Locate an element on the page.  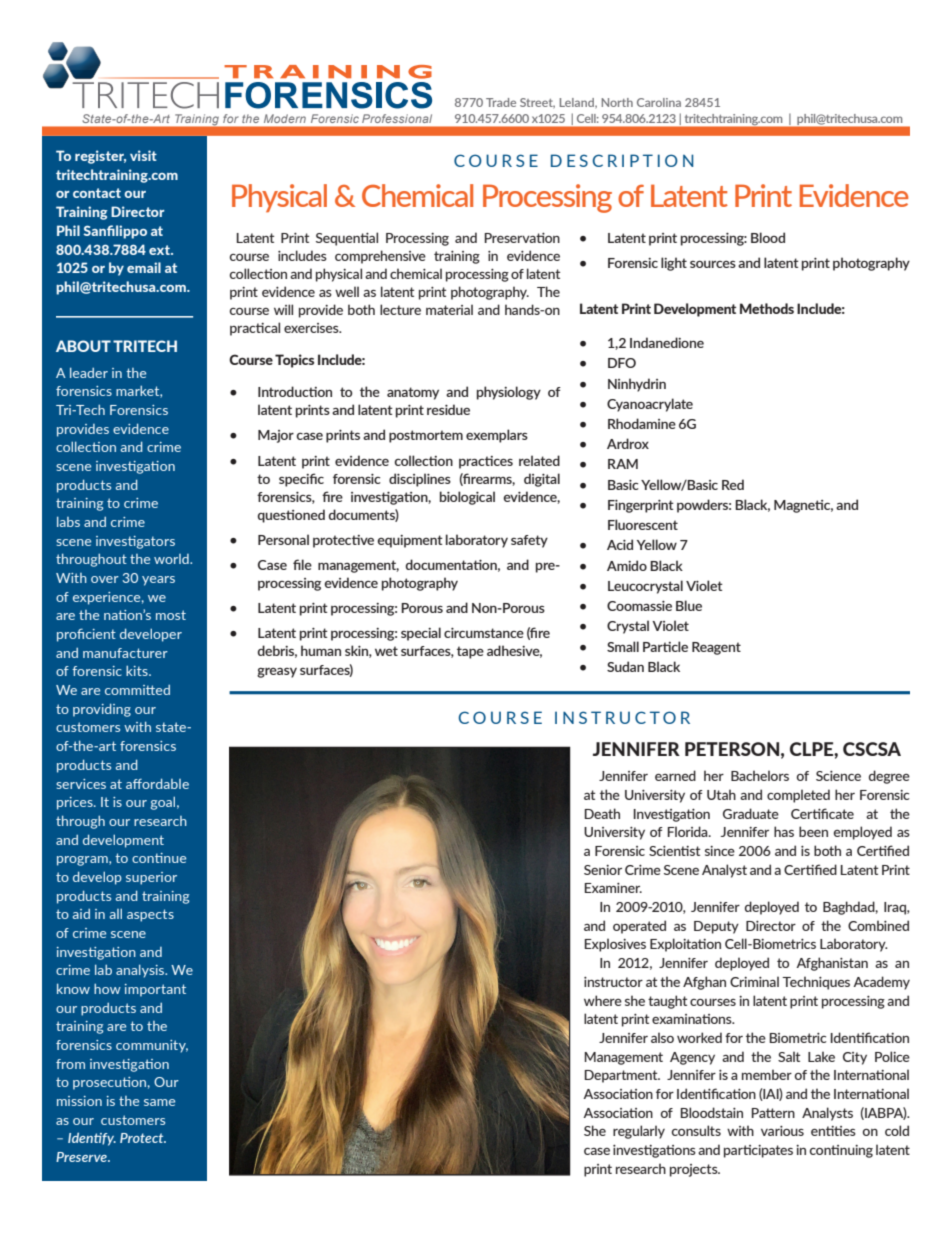
Methods is located at coordinates (767, 308).
